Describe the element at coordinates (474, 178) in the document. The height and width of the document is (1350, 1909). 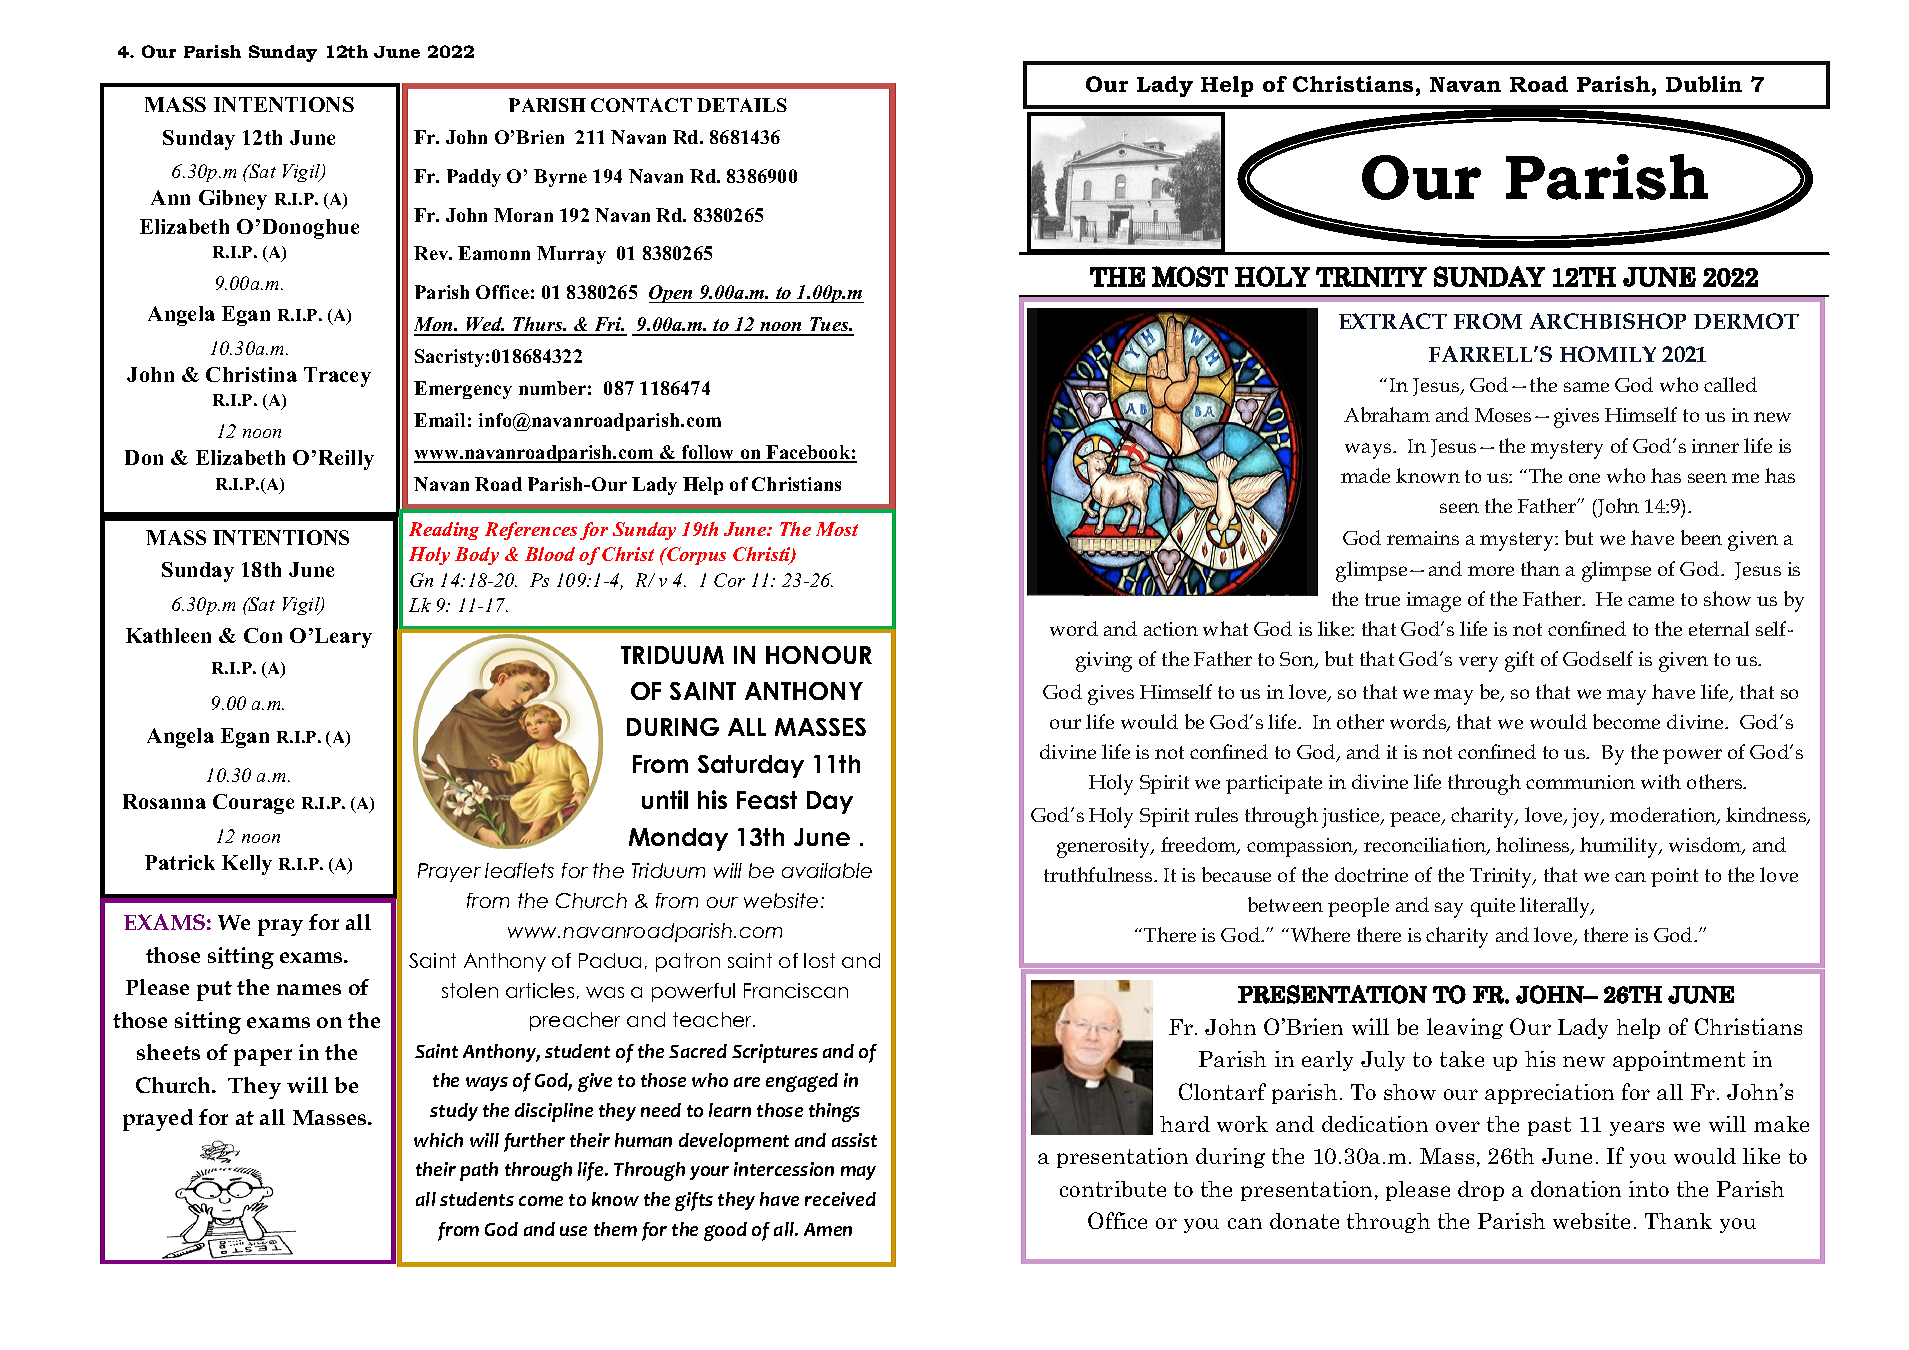
I see `Paddy` at that location.
